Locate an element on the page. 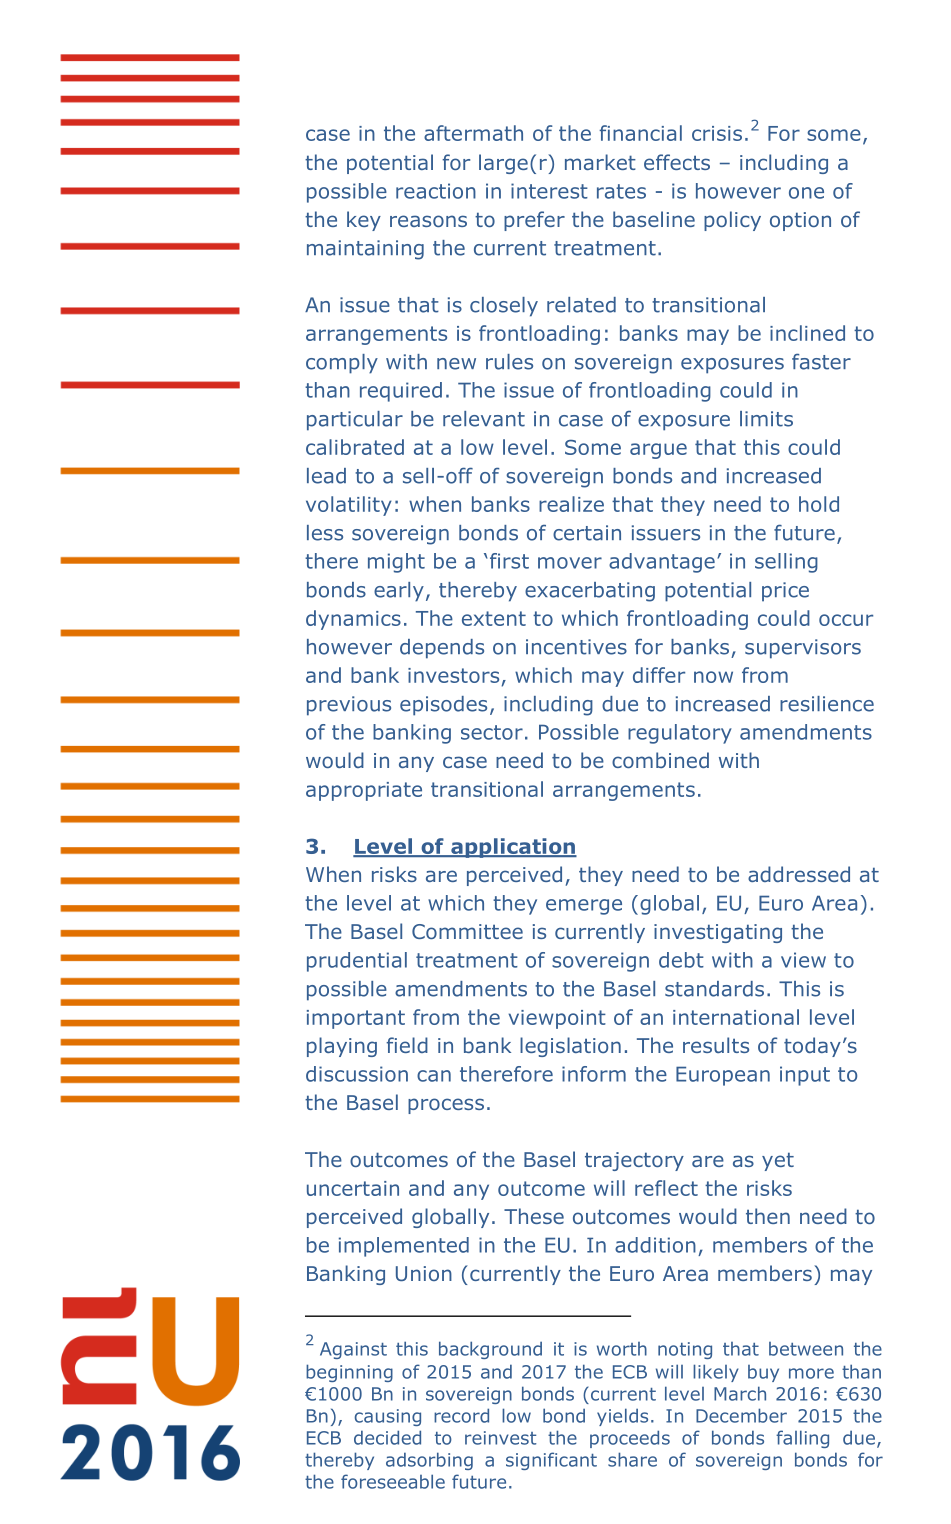 Image resolution: width=951 pixels, height=1524 pixels. exacerbating is located at coordinates (590, 592).
